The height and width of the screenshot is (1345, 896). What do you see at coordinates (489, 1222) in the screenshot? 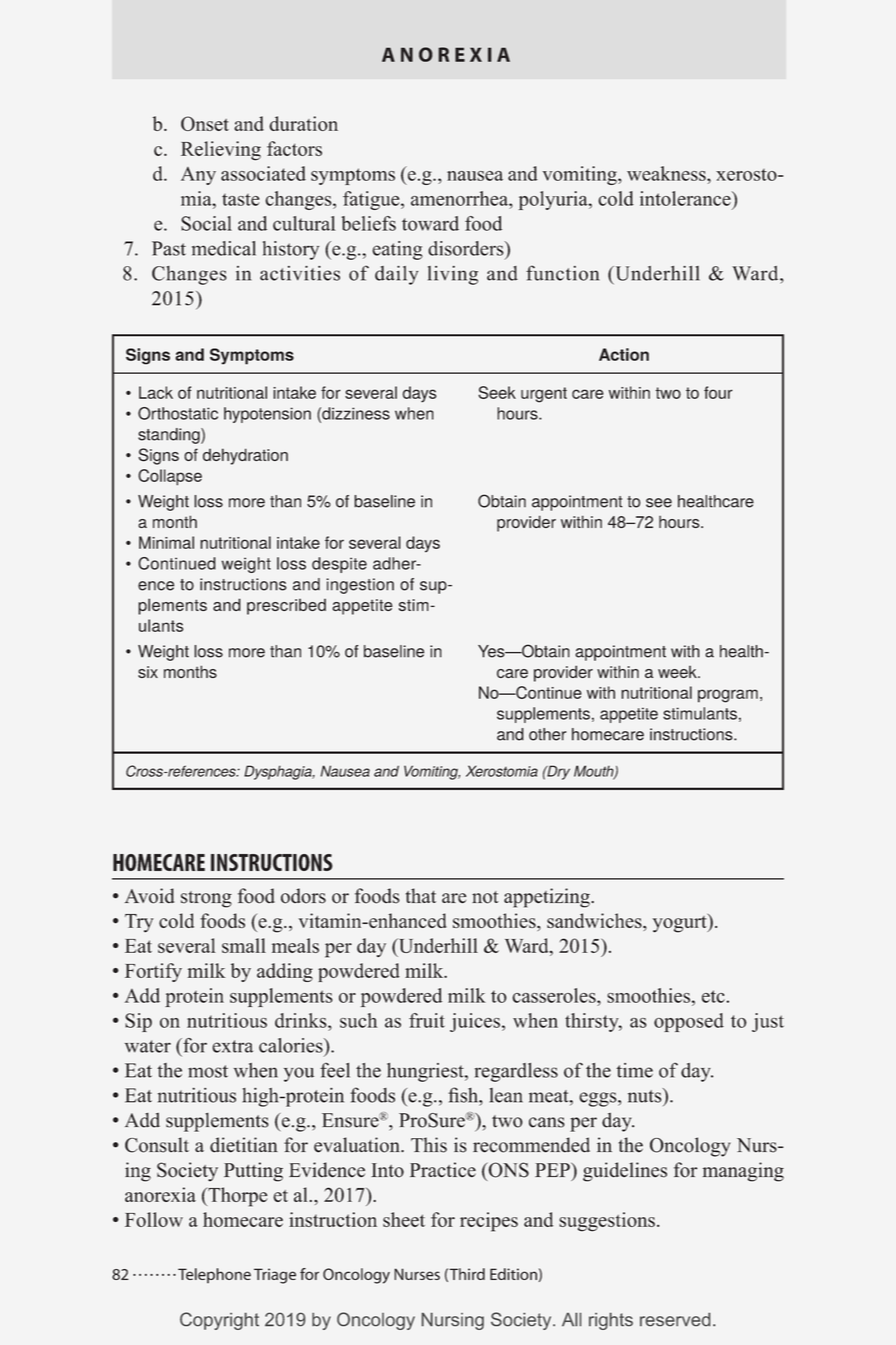
I see `recipes` at bounding box center [489, 1222].
